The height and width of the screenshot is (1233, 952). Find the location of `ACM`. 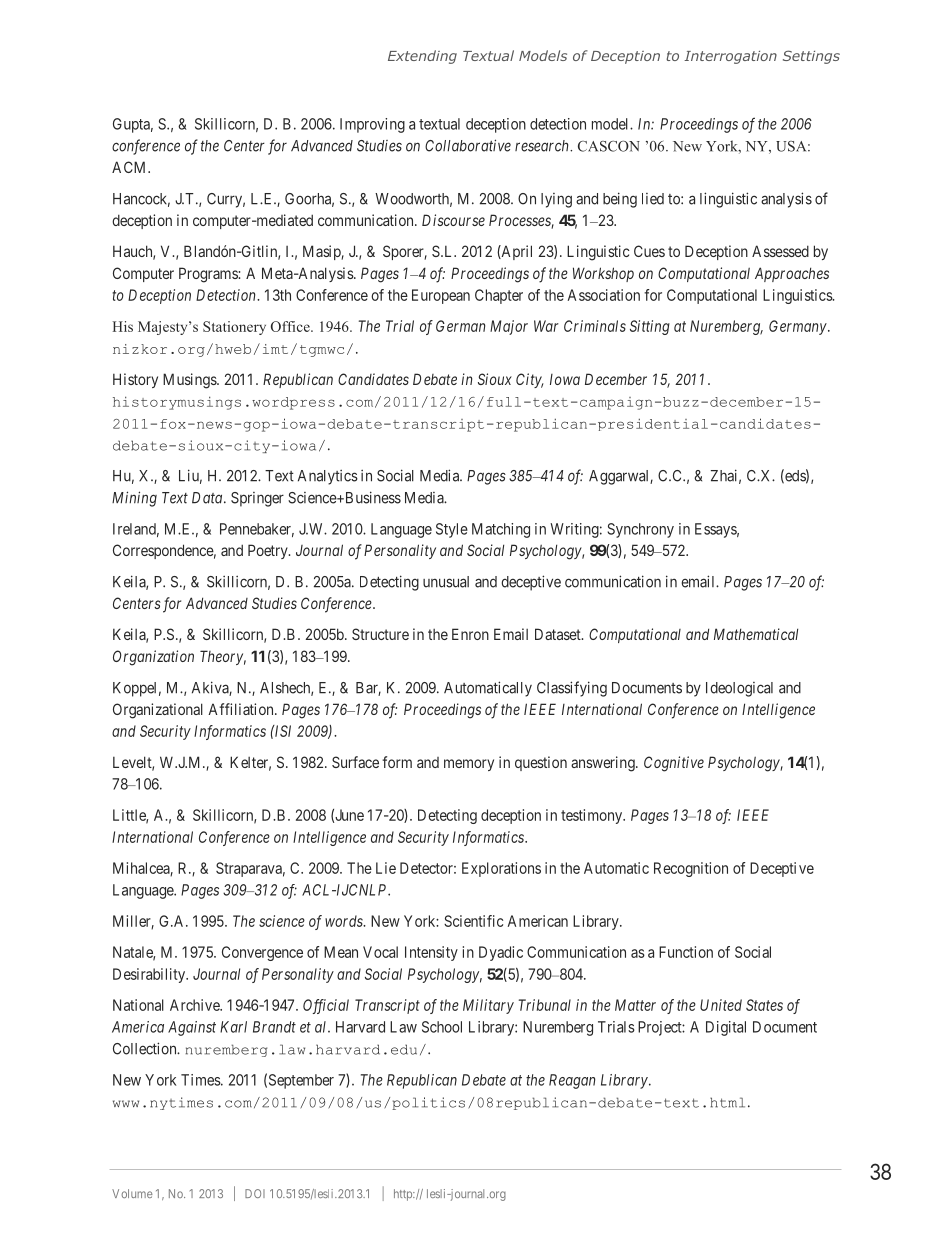

ACM is located at coordinates (130, 167).
